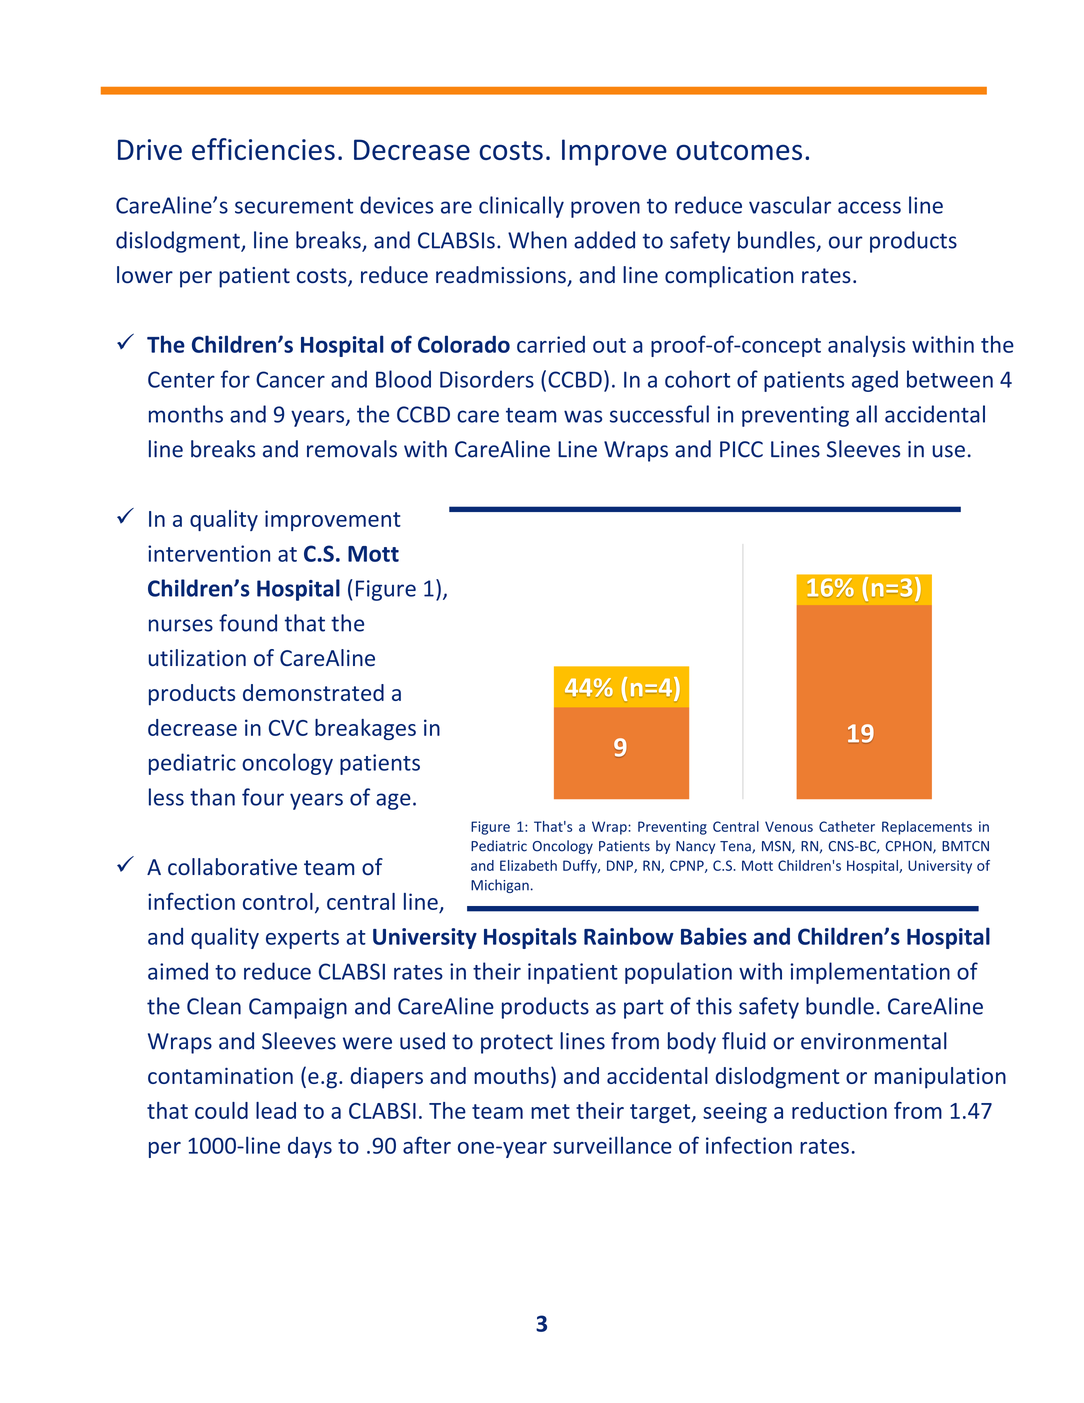  I want to click on clinically, so click(521, 207).
